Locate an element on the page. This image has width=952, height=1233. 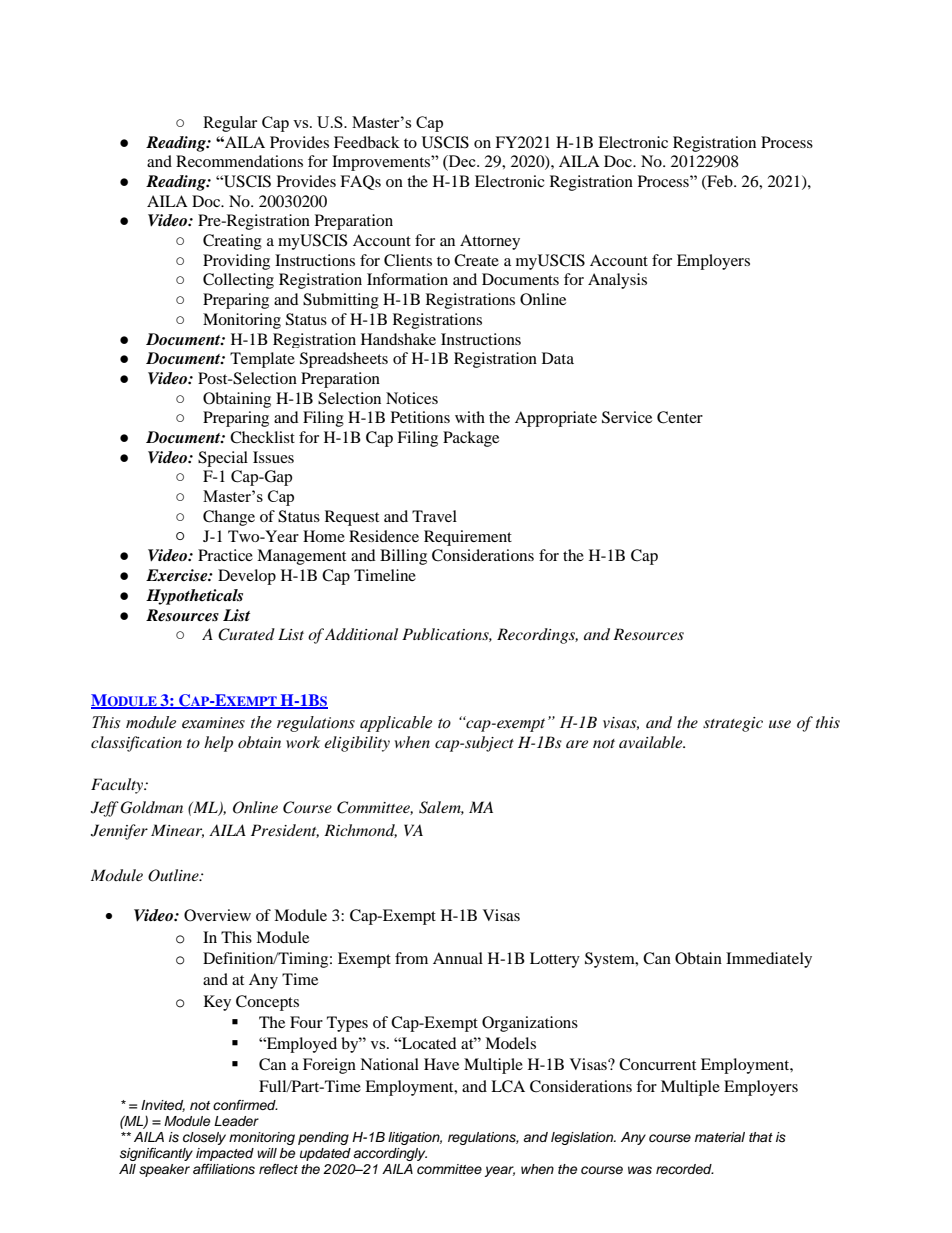
closely is located at coordinates (204, 1138).
